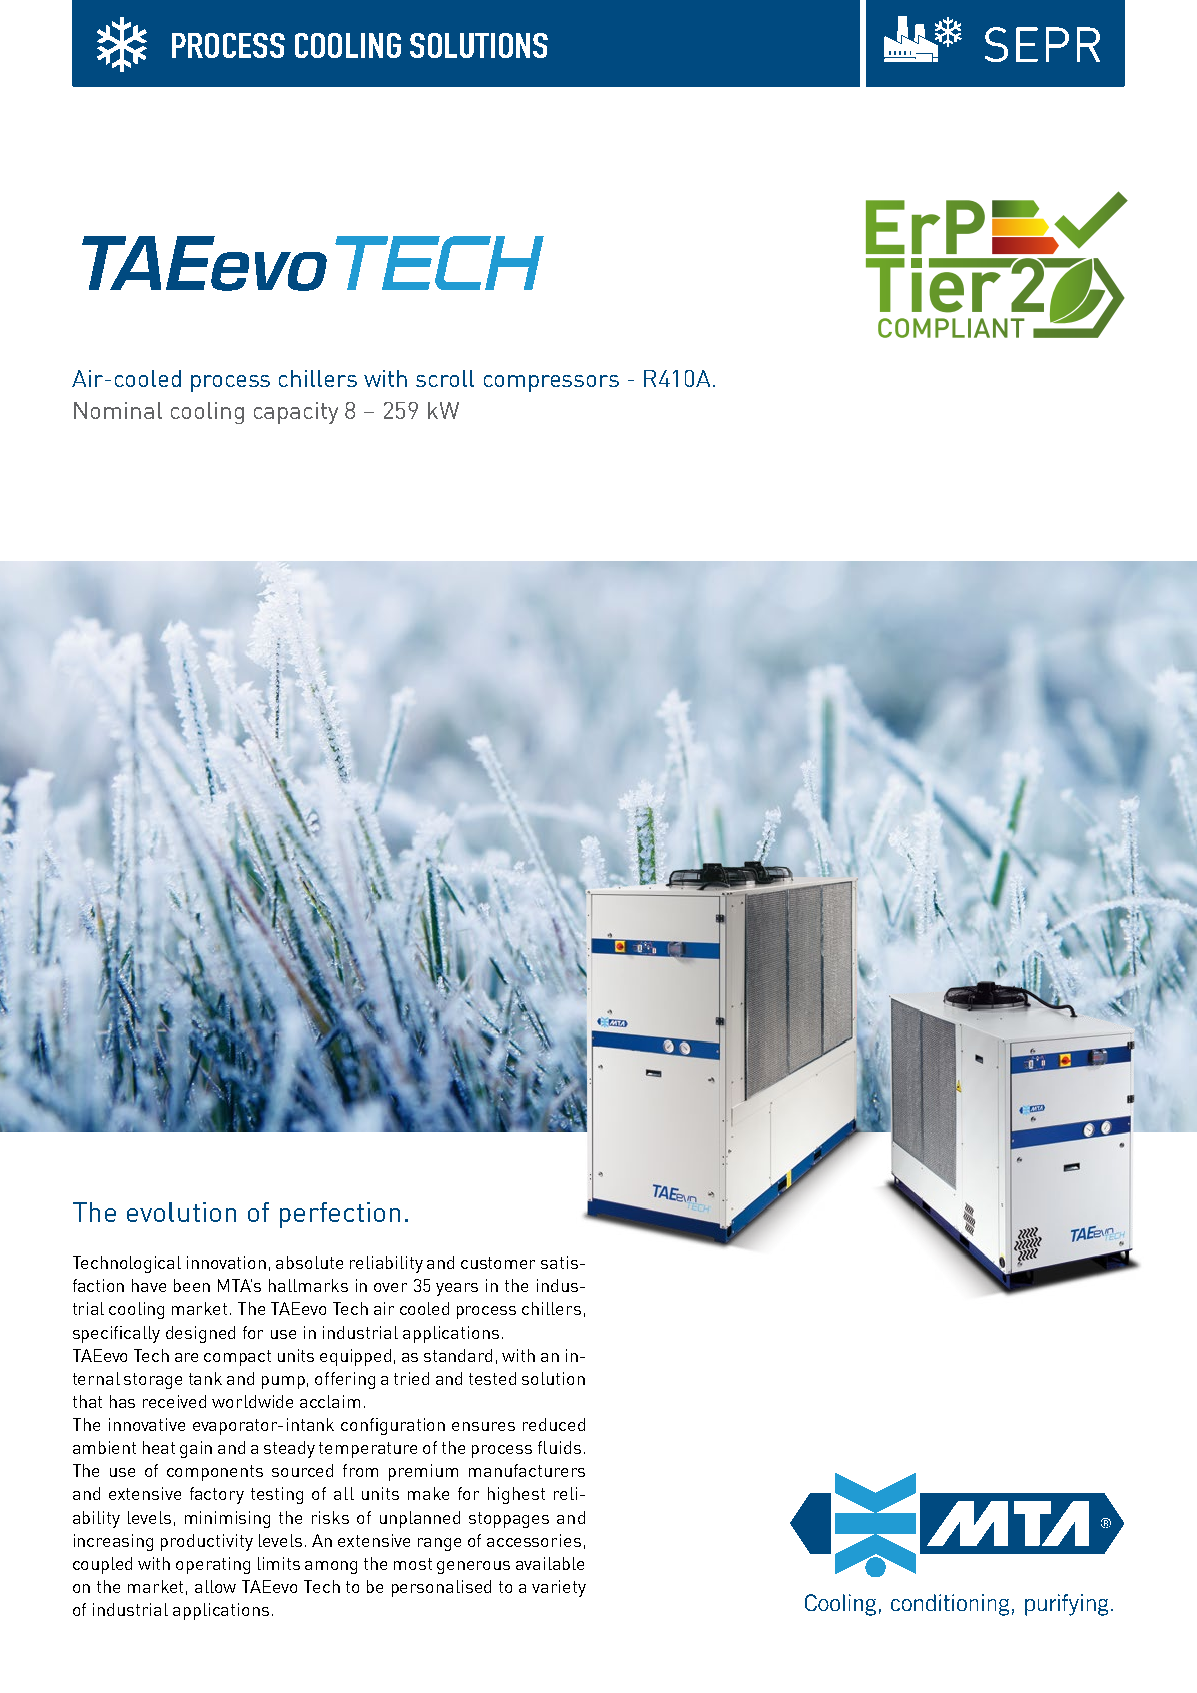 This screenshot has width=1197, height=1693. I want to click on evolution, so click(181, 1212).
